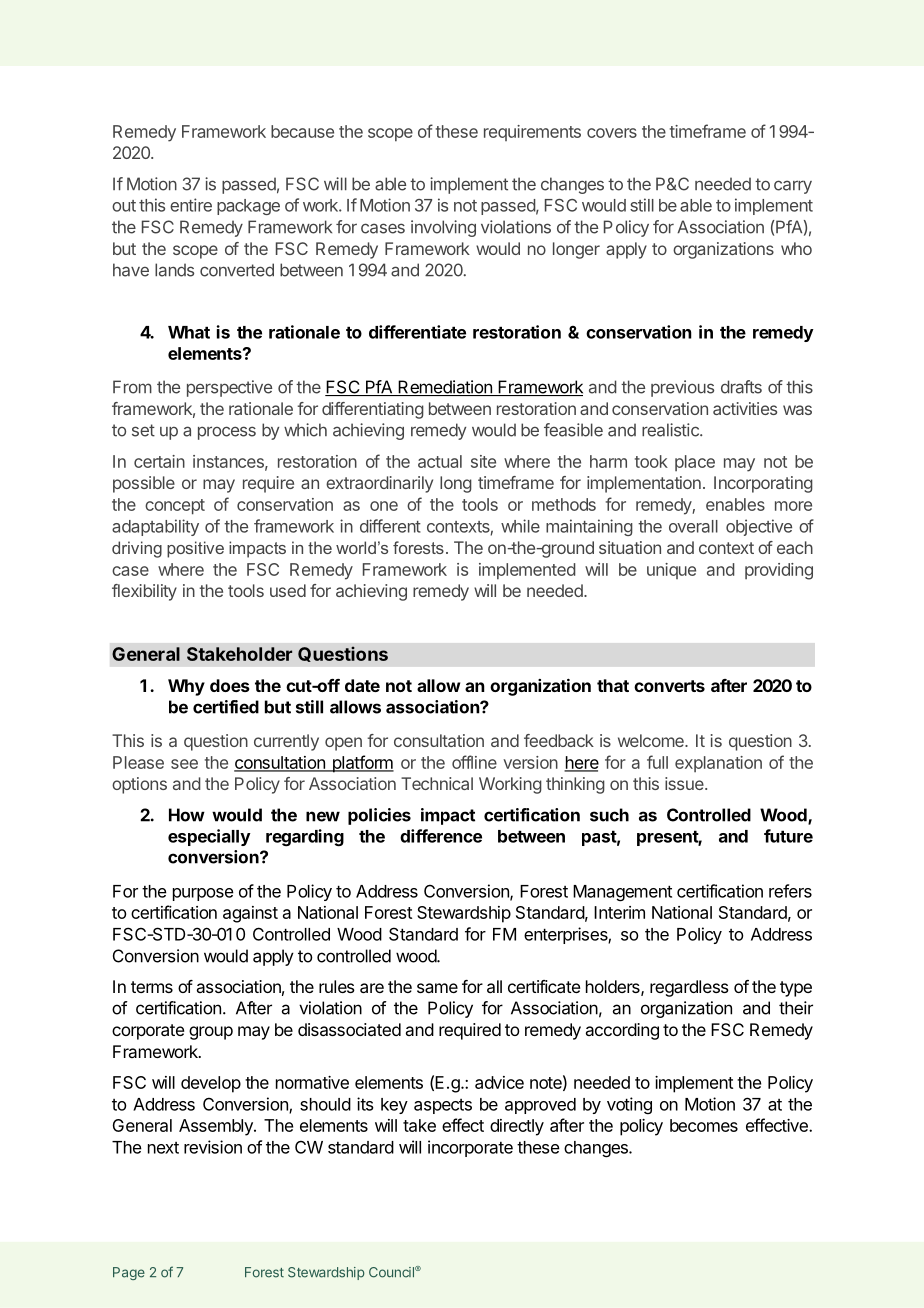 This screenshot has width=924, height=1308. Describe the element at coordinates (441, 836) in the screenshot. I see `difference` at that location.
